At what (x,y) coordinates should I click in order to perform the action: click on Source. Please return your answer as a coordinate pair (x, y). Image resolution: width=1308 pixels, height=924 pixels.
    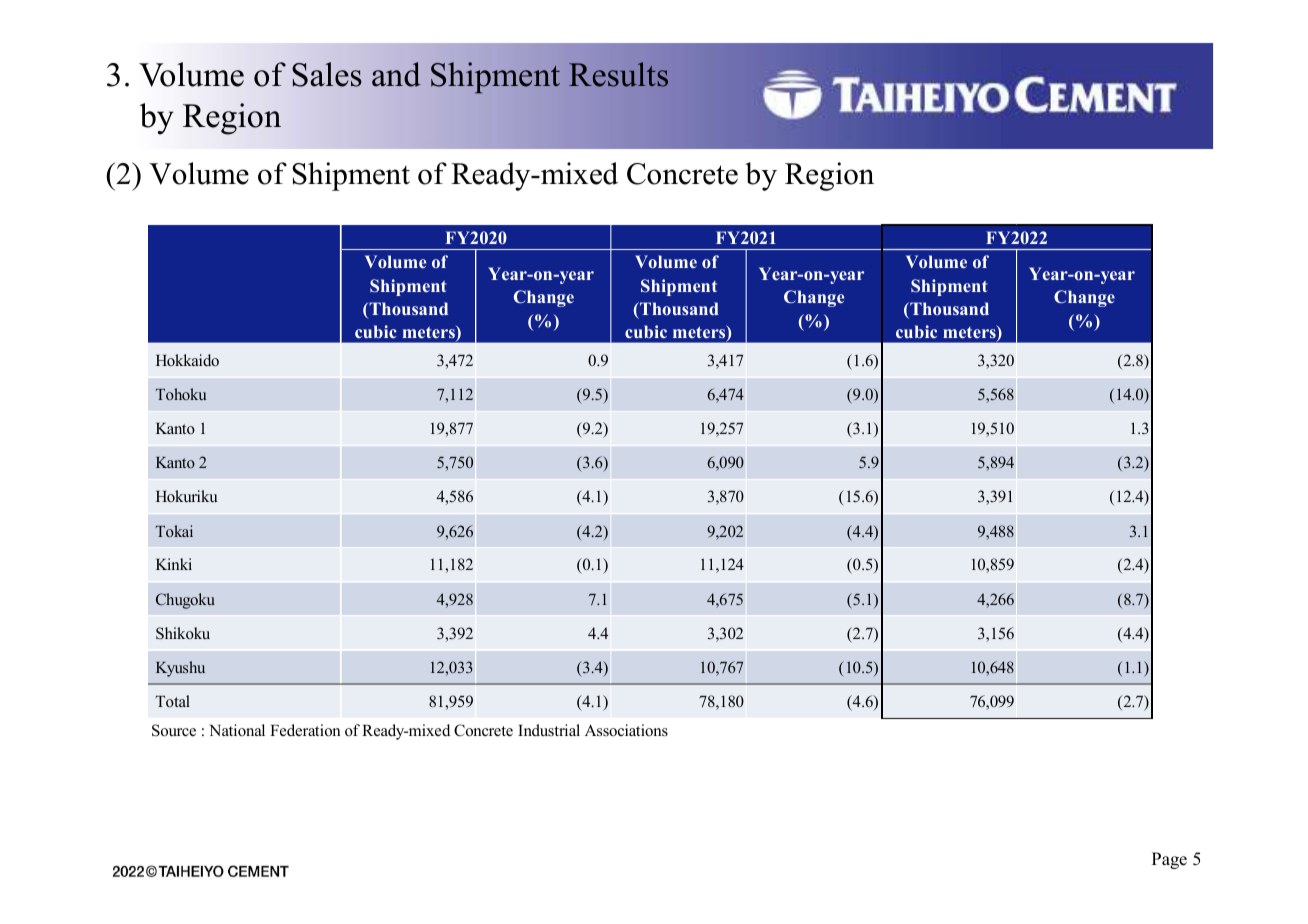
    Looking at the image, I should click on (174, 730).
